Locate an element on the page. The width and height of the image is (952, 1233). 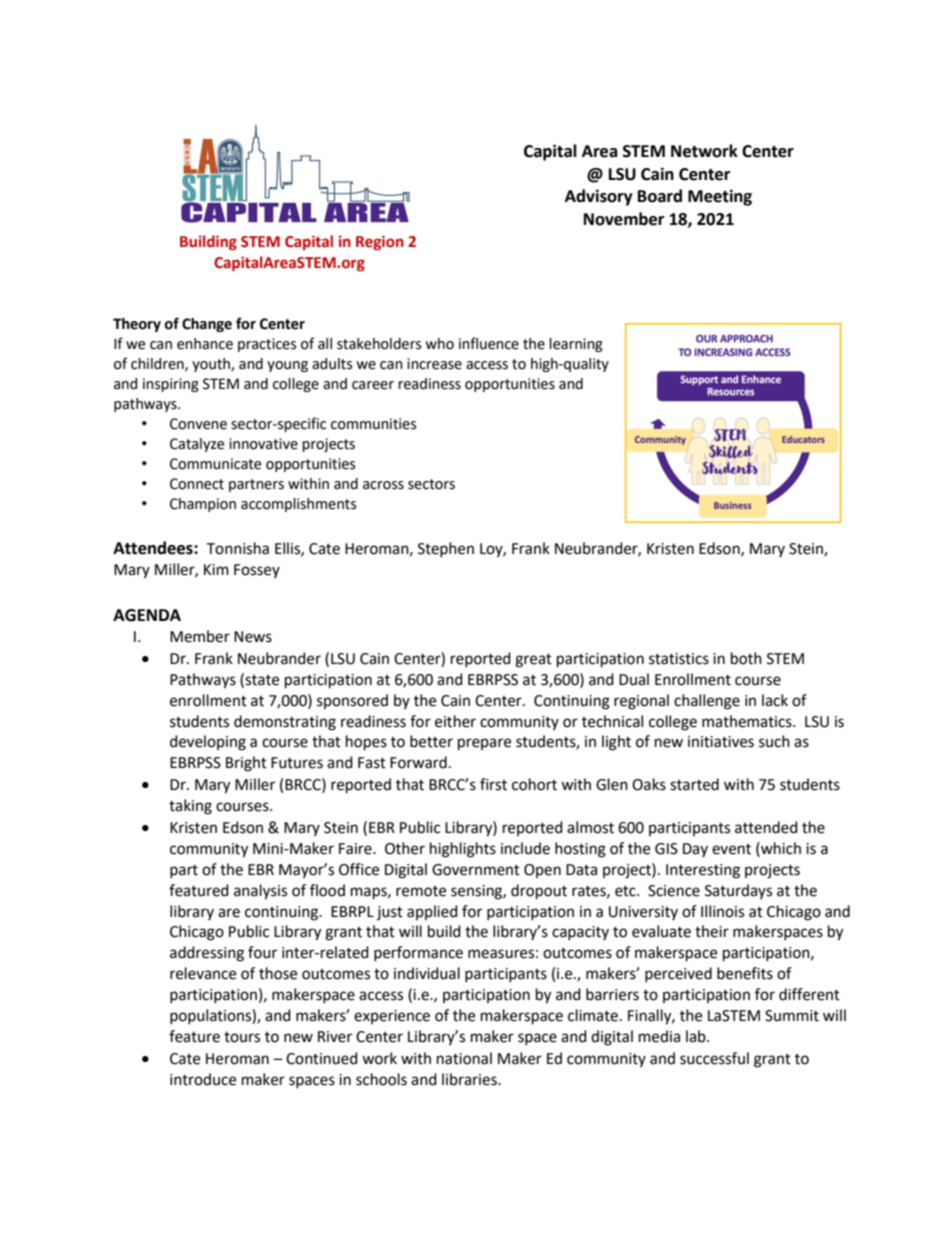
increase is located at coordinates (434, 364).
